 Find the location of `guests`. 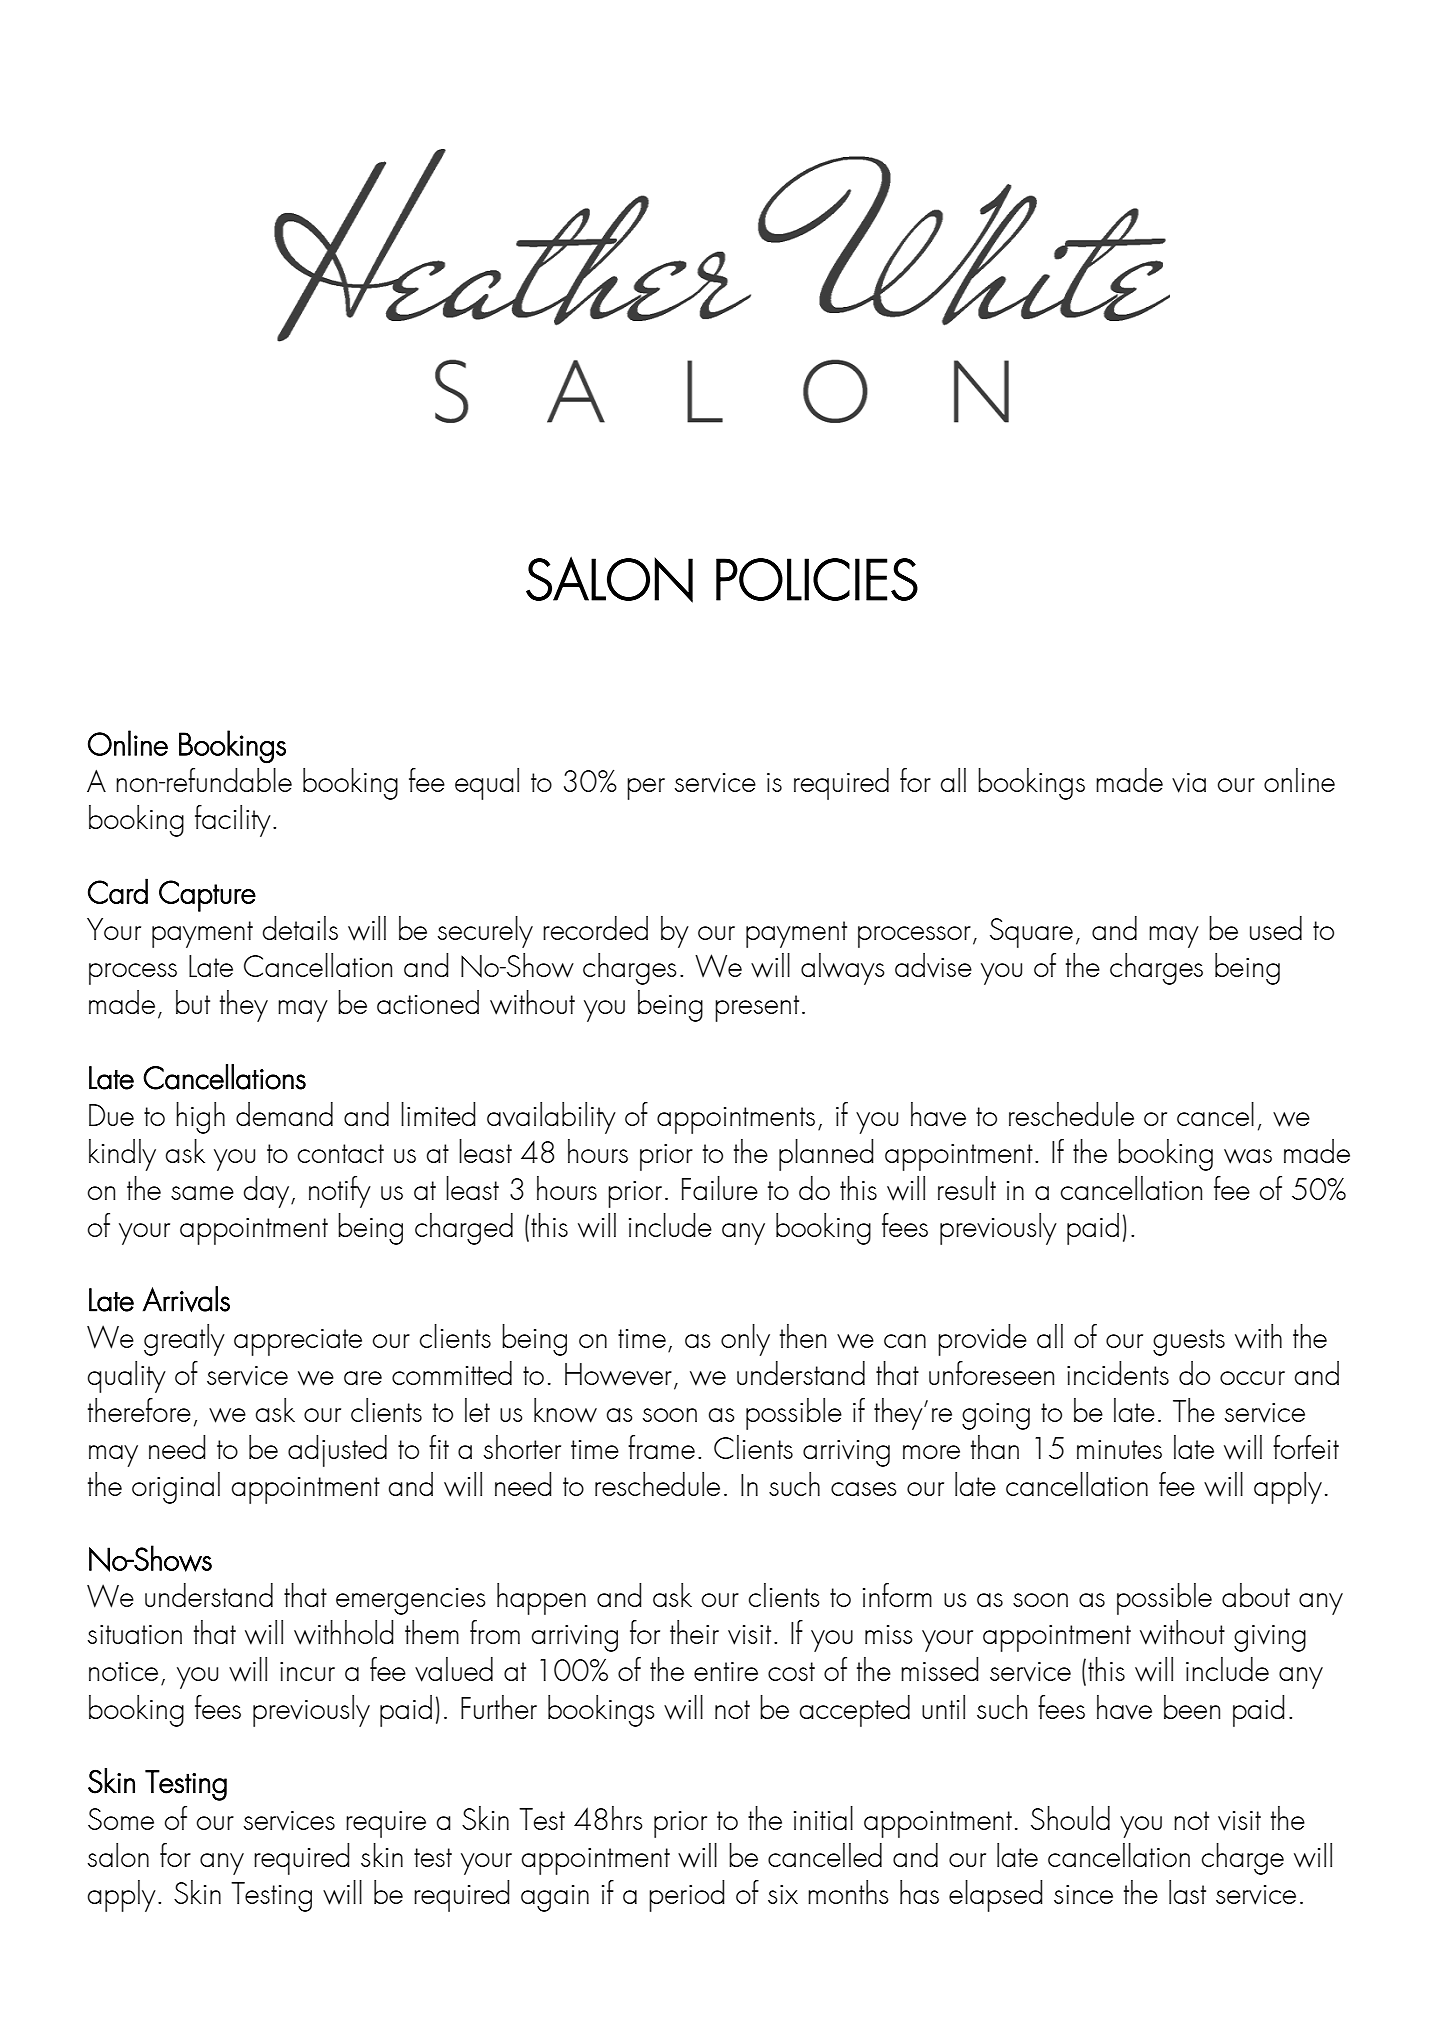

guests is located at coordinates (1189, 1342).
